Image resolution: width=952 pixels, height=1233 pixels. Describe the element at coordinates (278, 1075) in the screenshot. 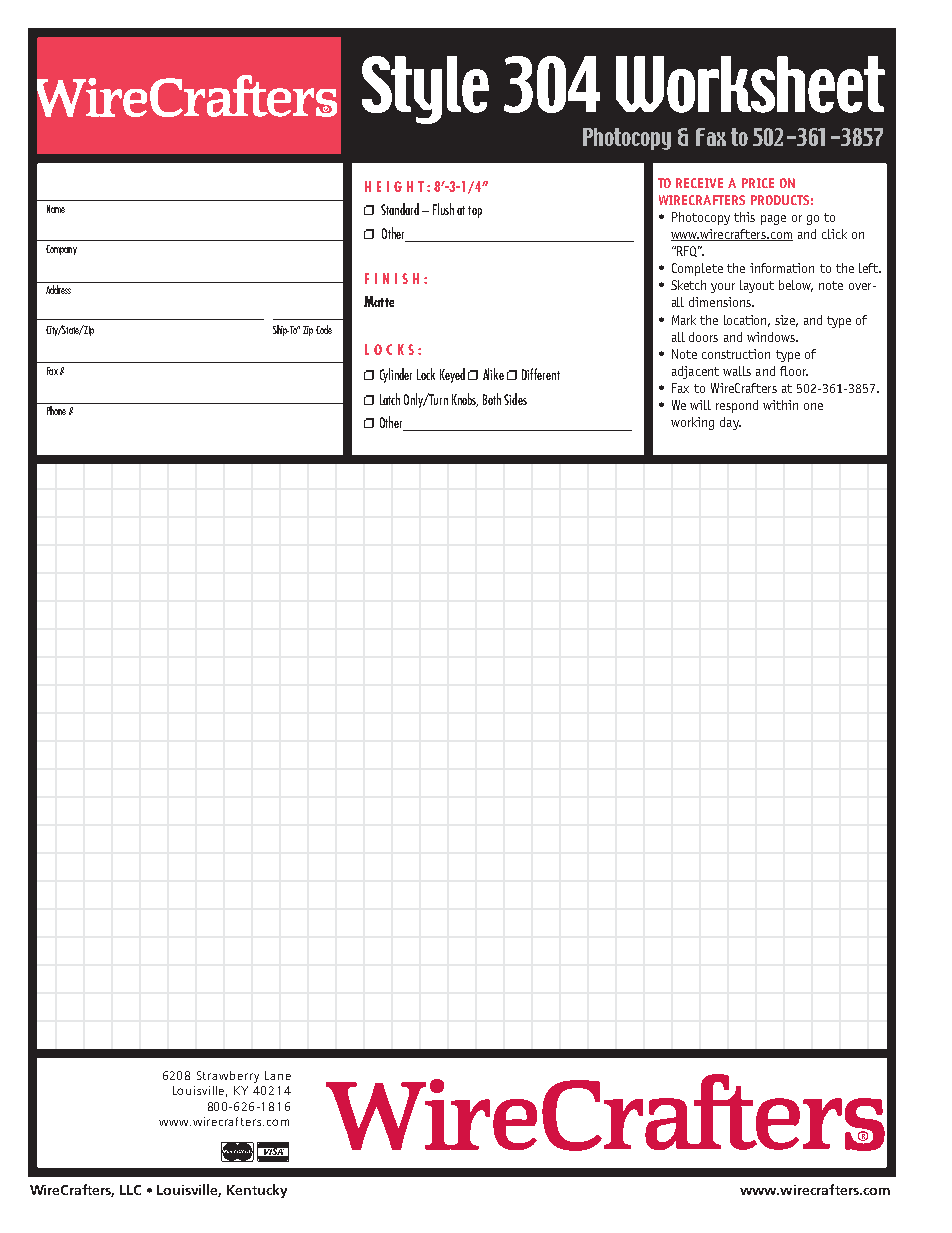

I see `Lane` at that location.
